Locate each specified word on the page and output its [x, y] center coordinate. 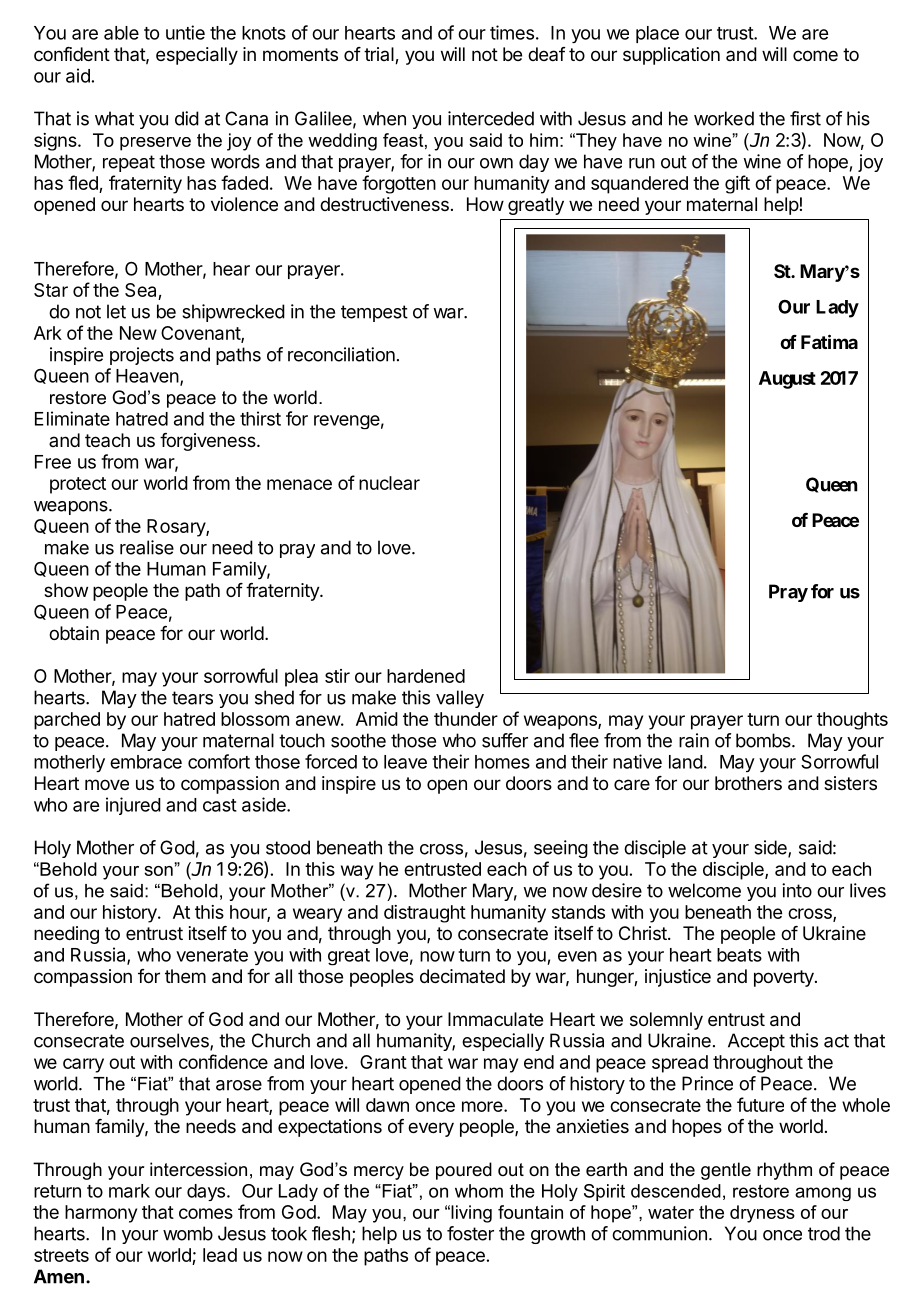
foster [470, 1233]
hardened [426, 676]
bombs [764, 740]
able [121, 33]
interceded [491, 118]
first [805, 118]
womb [188, 1233]
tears [192, 698]
